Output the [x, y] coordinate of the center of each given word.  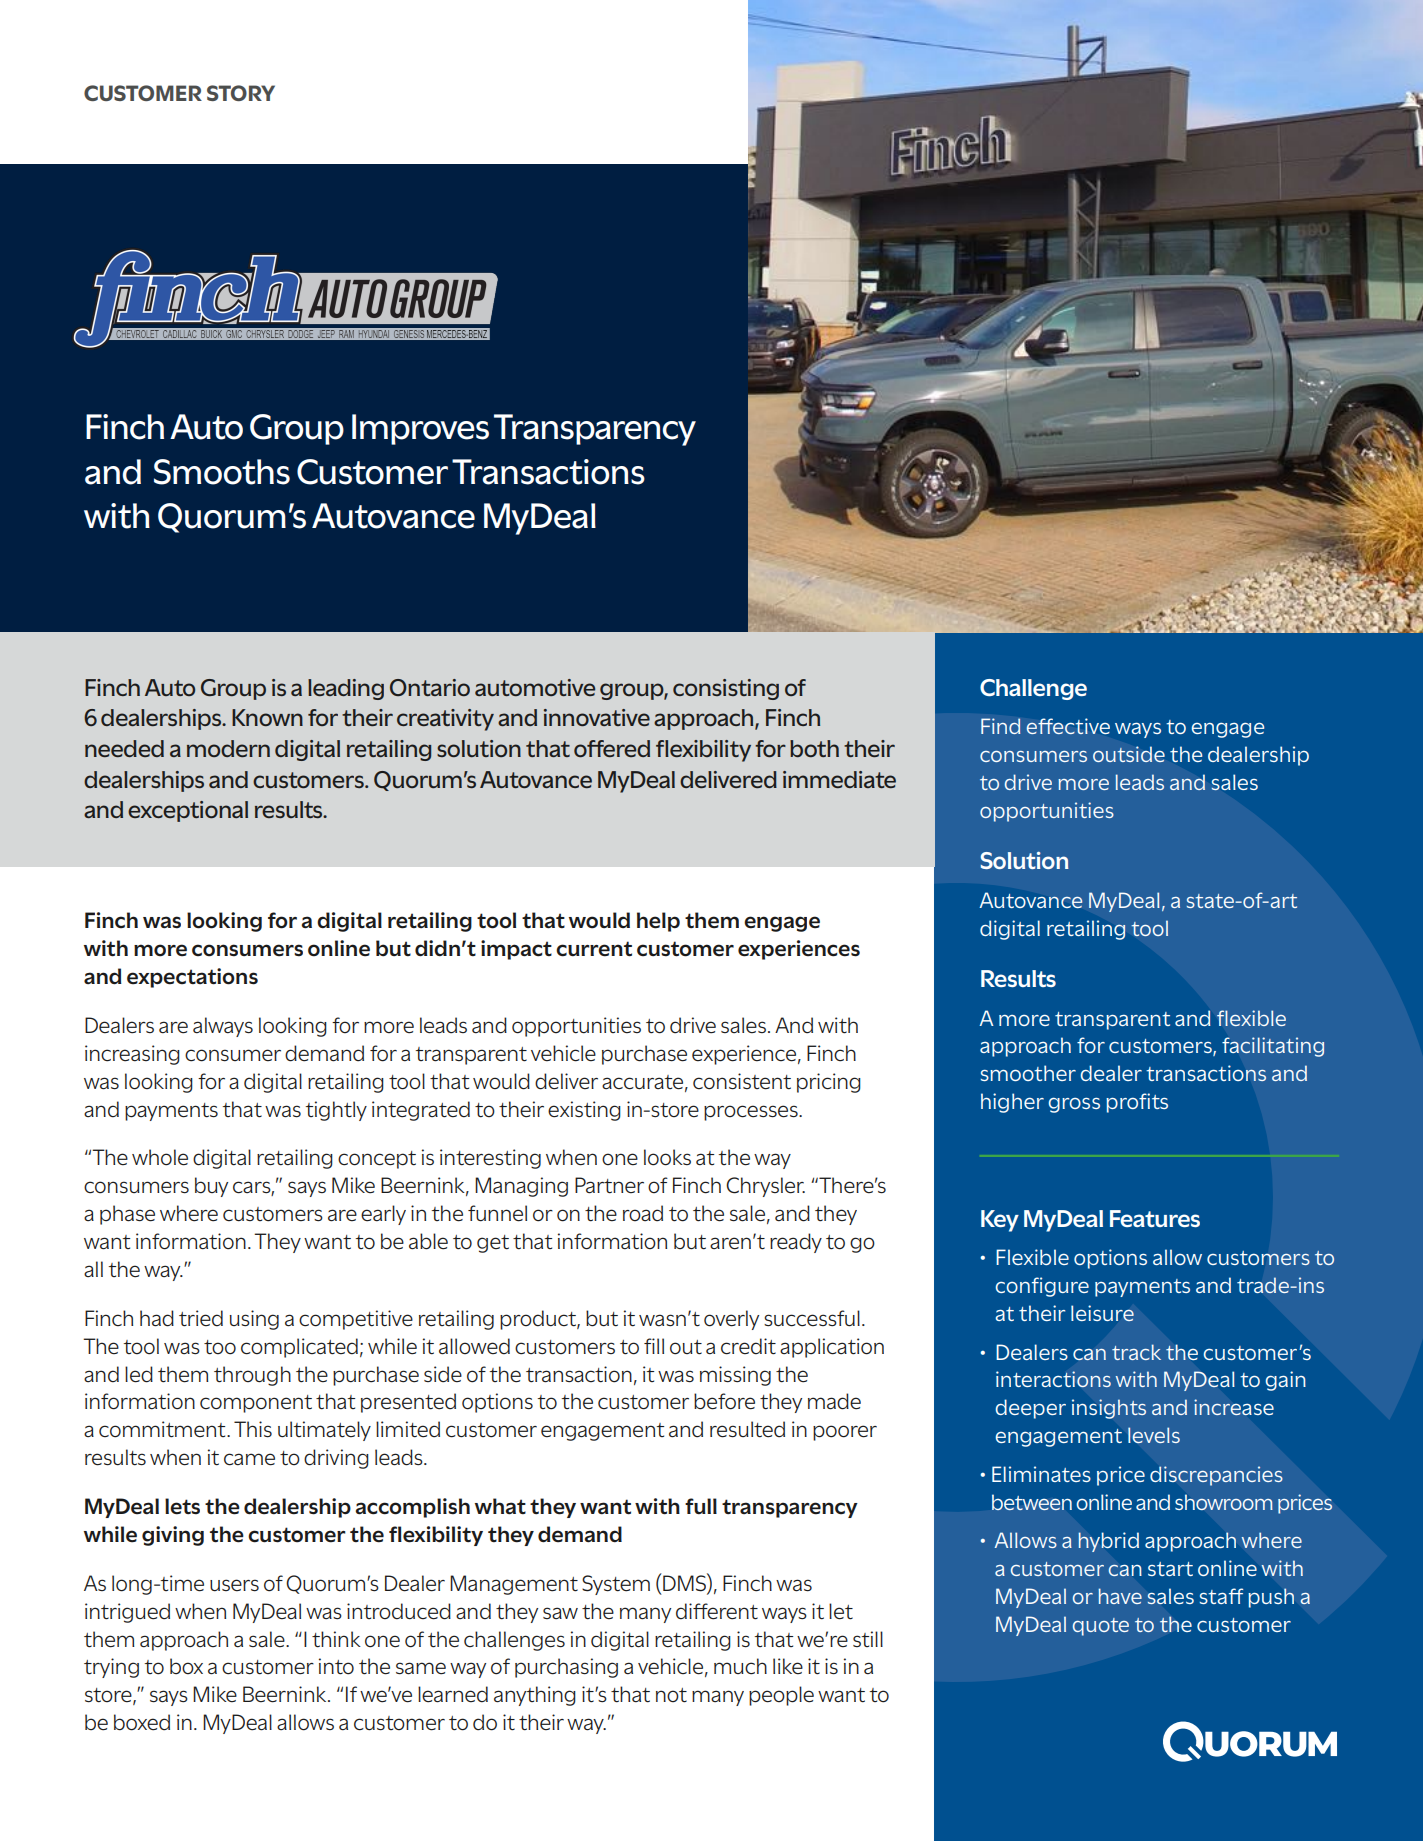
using [254, 1320]
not [671, 1695]
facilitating [1273, 1047]
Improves [420, 429]
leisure [1102, 1313]
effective [1068, 726]
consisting [726, 689]
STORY [241, 93]
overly [731, 1320]
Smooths [222, 472]
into [336, 1666]
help [658, 922]
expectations [192, 978]
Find [1000, 726]
